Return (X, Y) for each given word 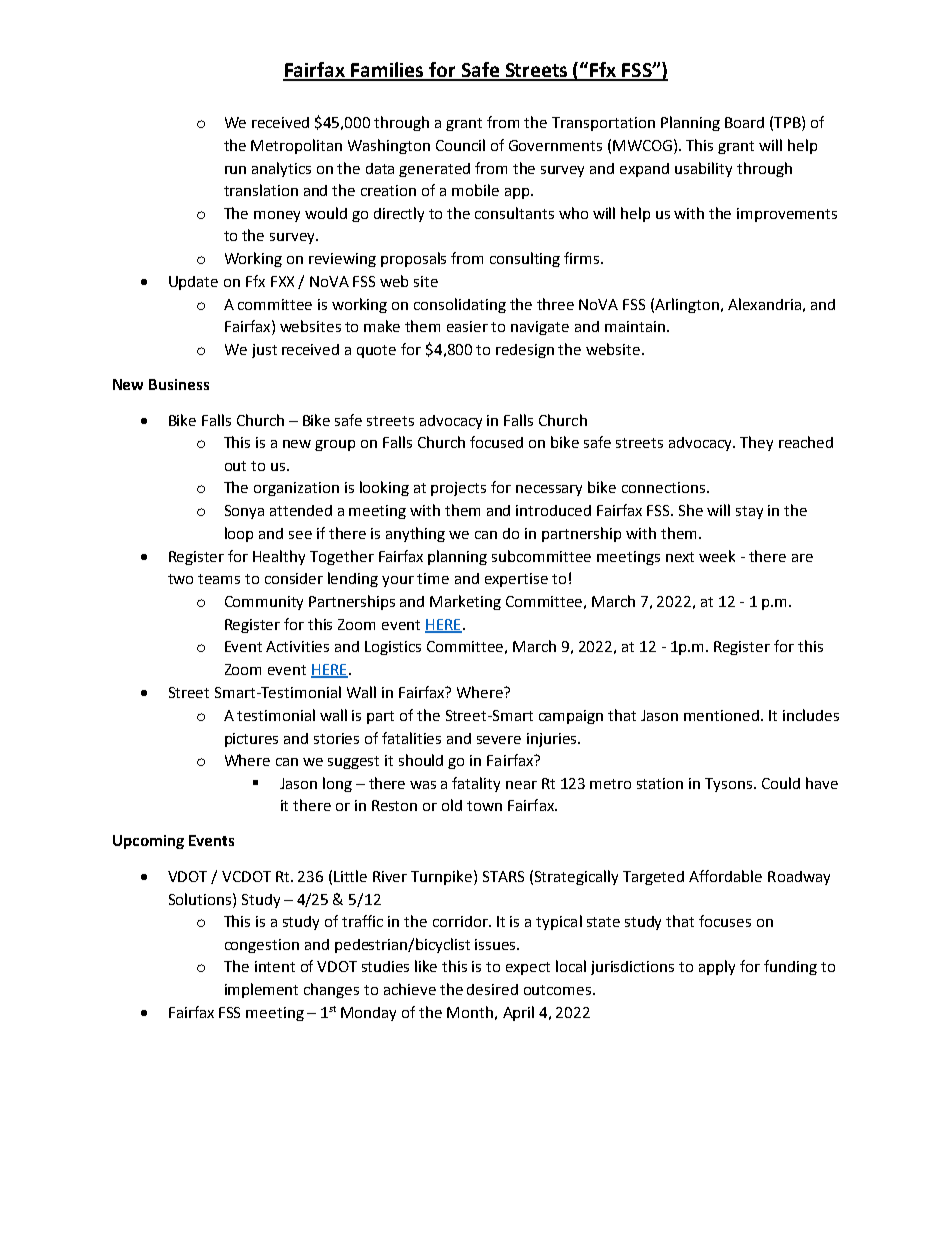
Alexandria (764, 304)
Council (460, 145)
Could (781, 783)
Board (744, 122)
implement (261, 990)
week (717, 556)
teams (219, 579)
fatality (476, 784)
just (264, 351)
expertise (516, 580)
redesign (525, 351)
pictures (251, 740)
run (235, 170)
